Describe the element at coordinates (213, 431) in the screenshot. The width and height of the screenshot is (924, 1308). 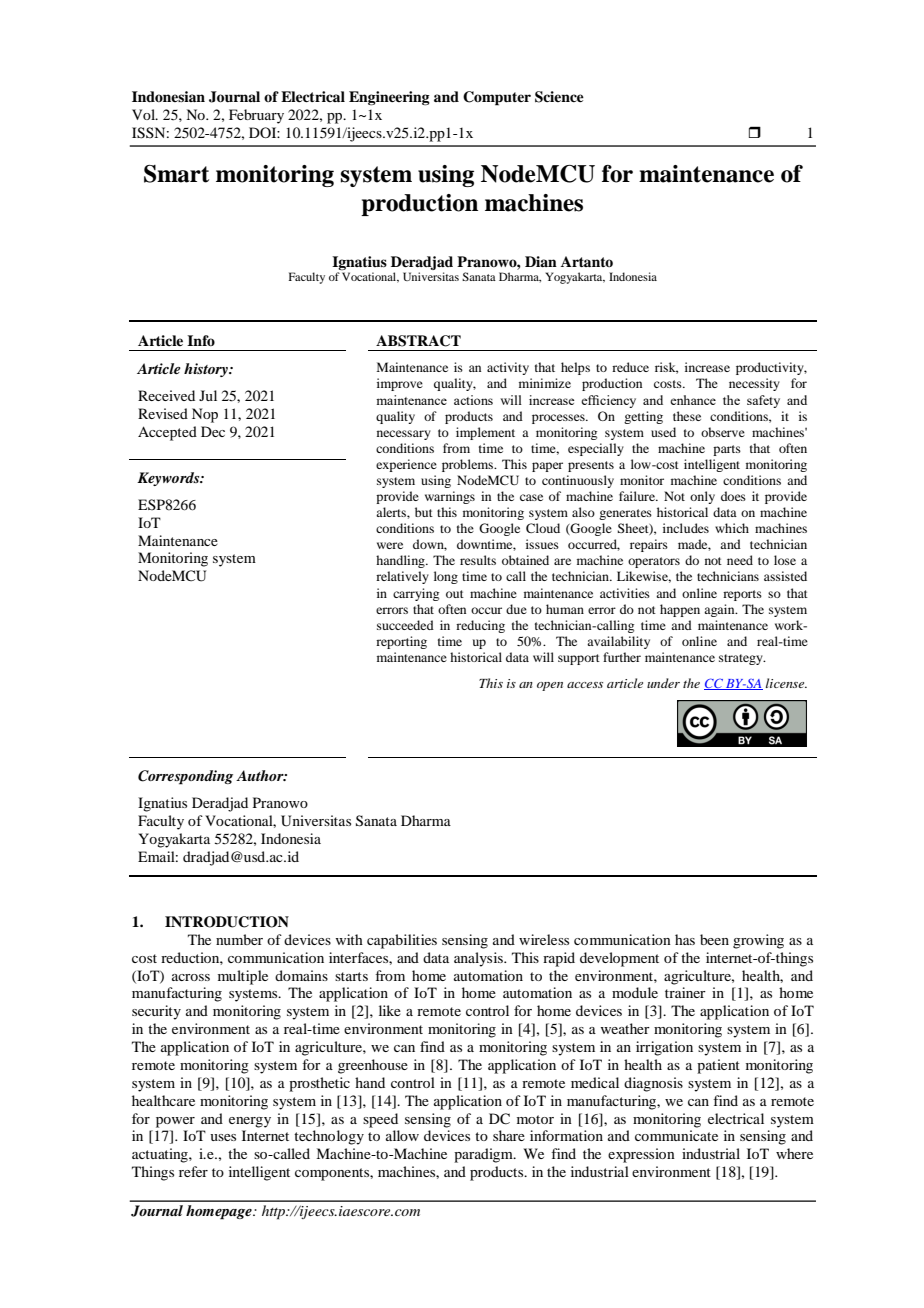
I see `Dec` at that location.
